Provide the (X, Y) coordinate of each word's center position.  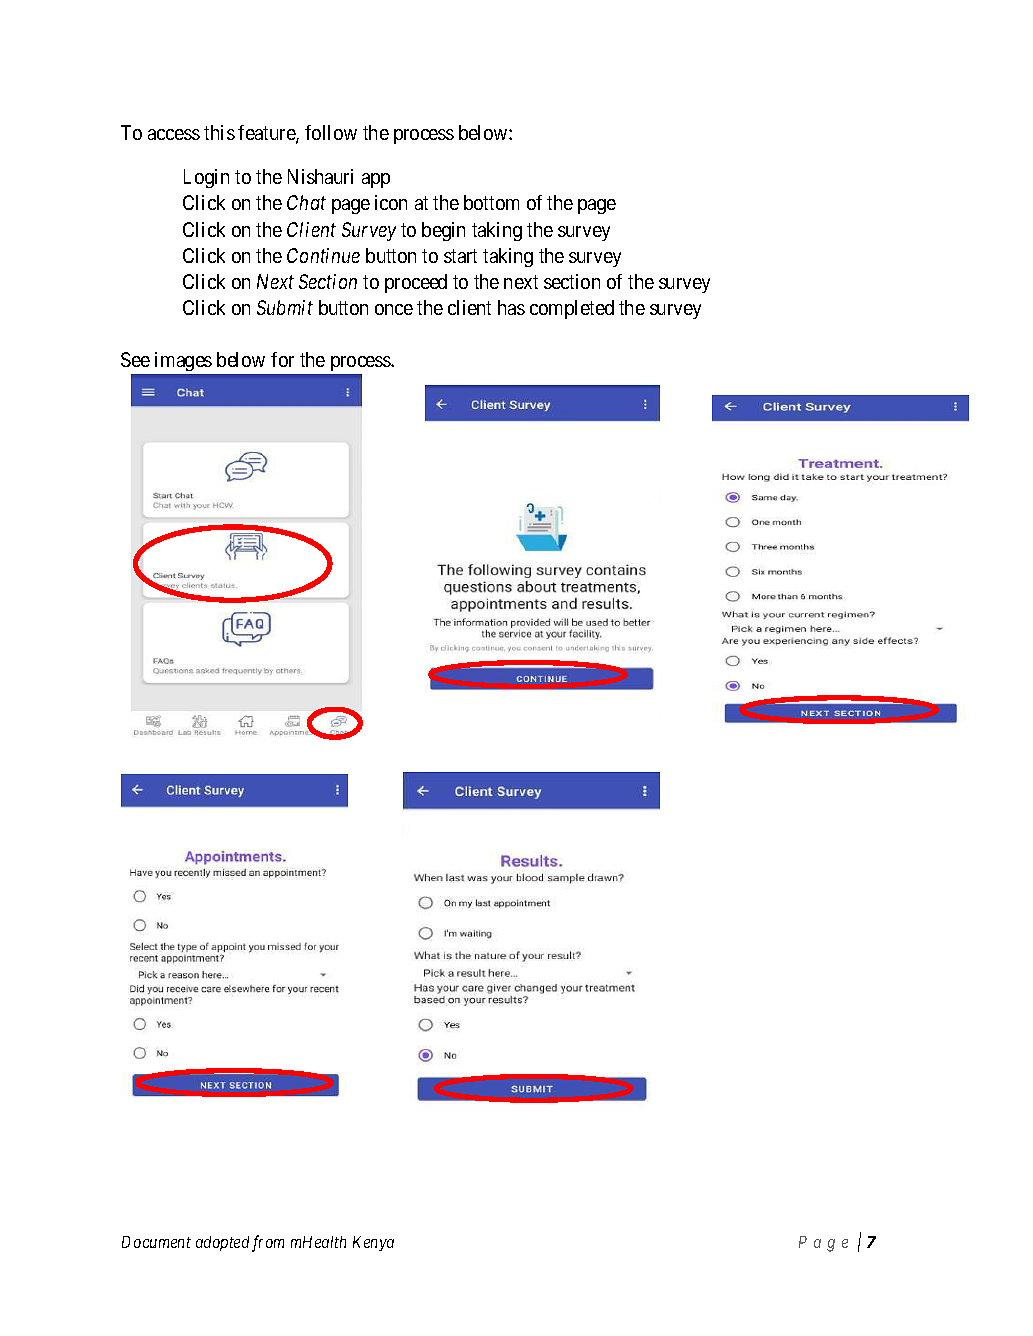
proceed (416, 283)
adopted (222, 1243)
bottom (491, 202)
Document (156, 1242)
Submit (285, 307)
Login (206, 178)
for (282, 359)
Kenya (373, 1243)
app (376, 180)
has (511, 307)
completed (572, 309)
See (135, 359)
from (268, 1243)
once (394, 309)
